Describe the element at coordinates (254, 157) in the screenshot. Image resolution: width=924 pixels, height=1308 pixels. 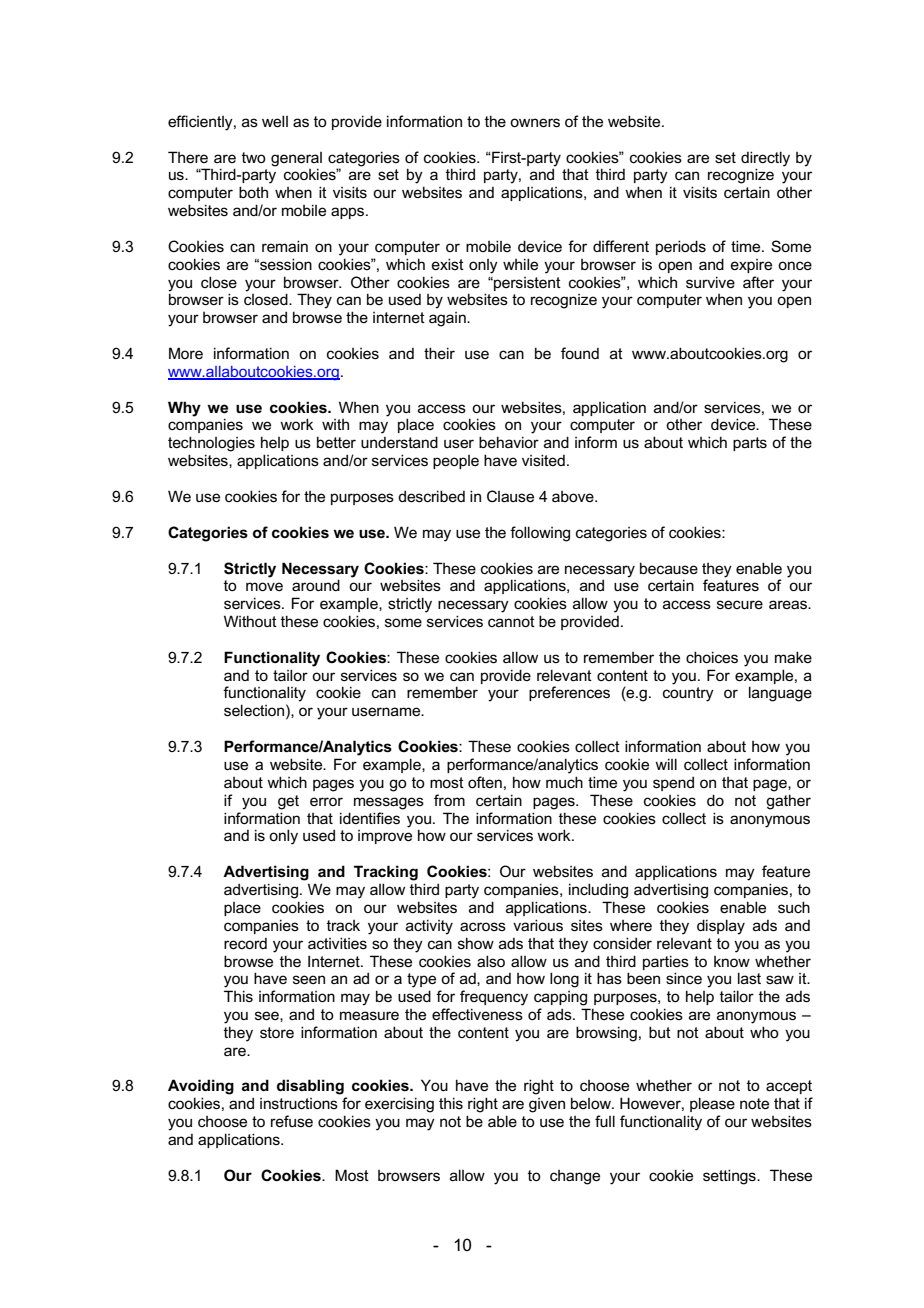
I see `two` at that location.
